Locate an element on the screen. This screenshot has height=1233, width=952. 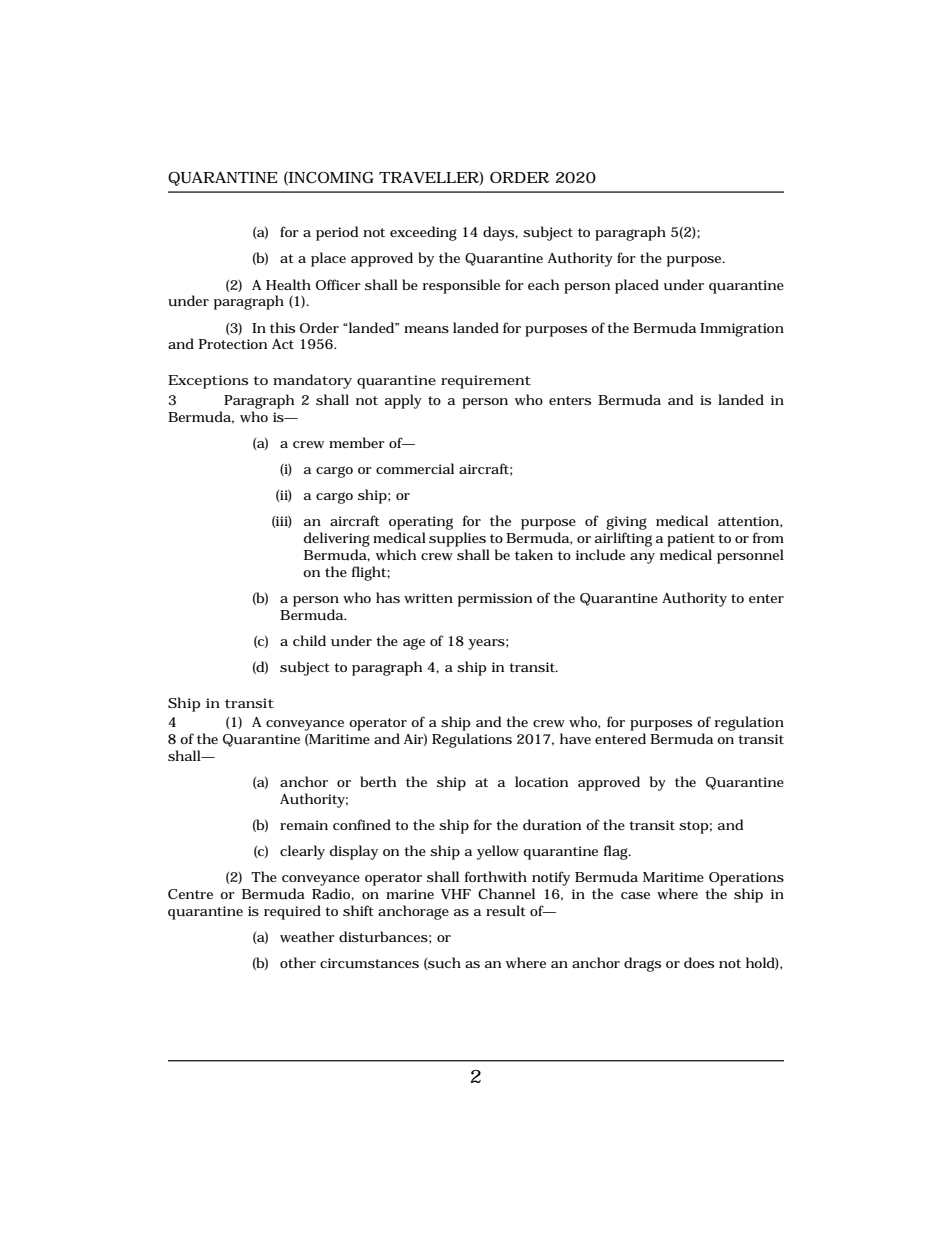
result is located at coordinates (506, 911).
